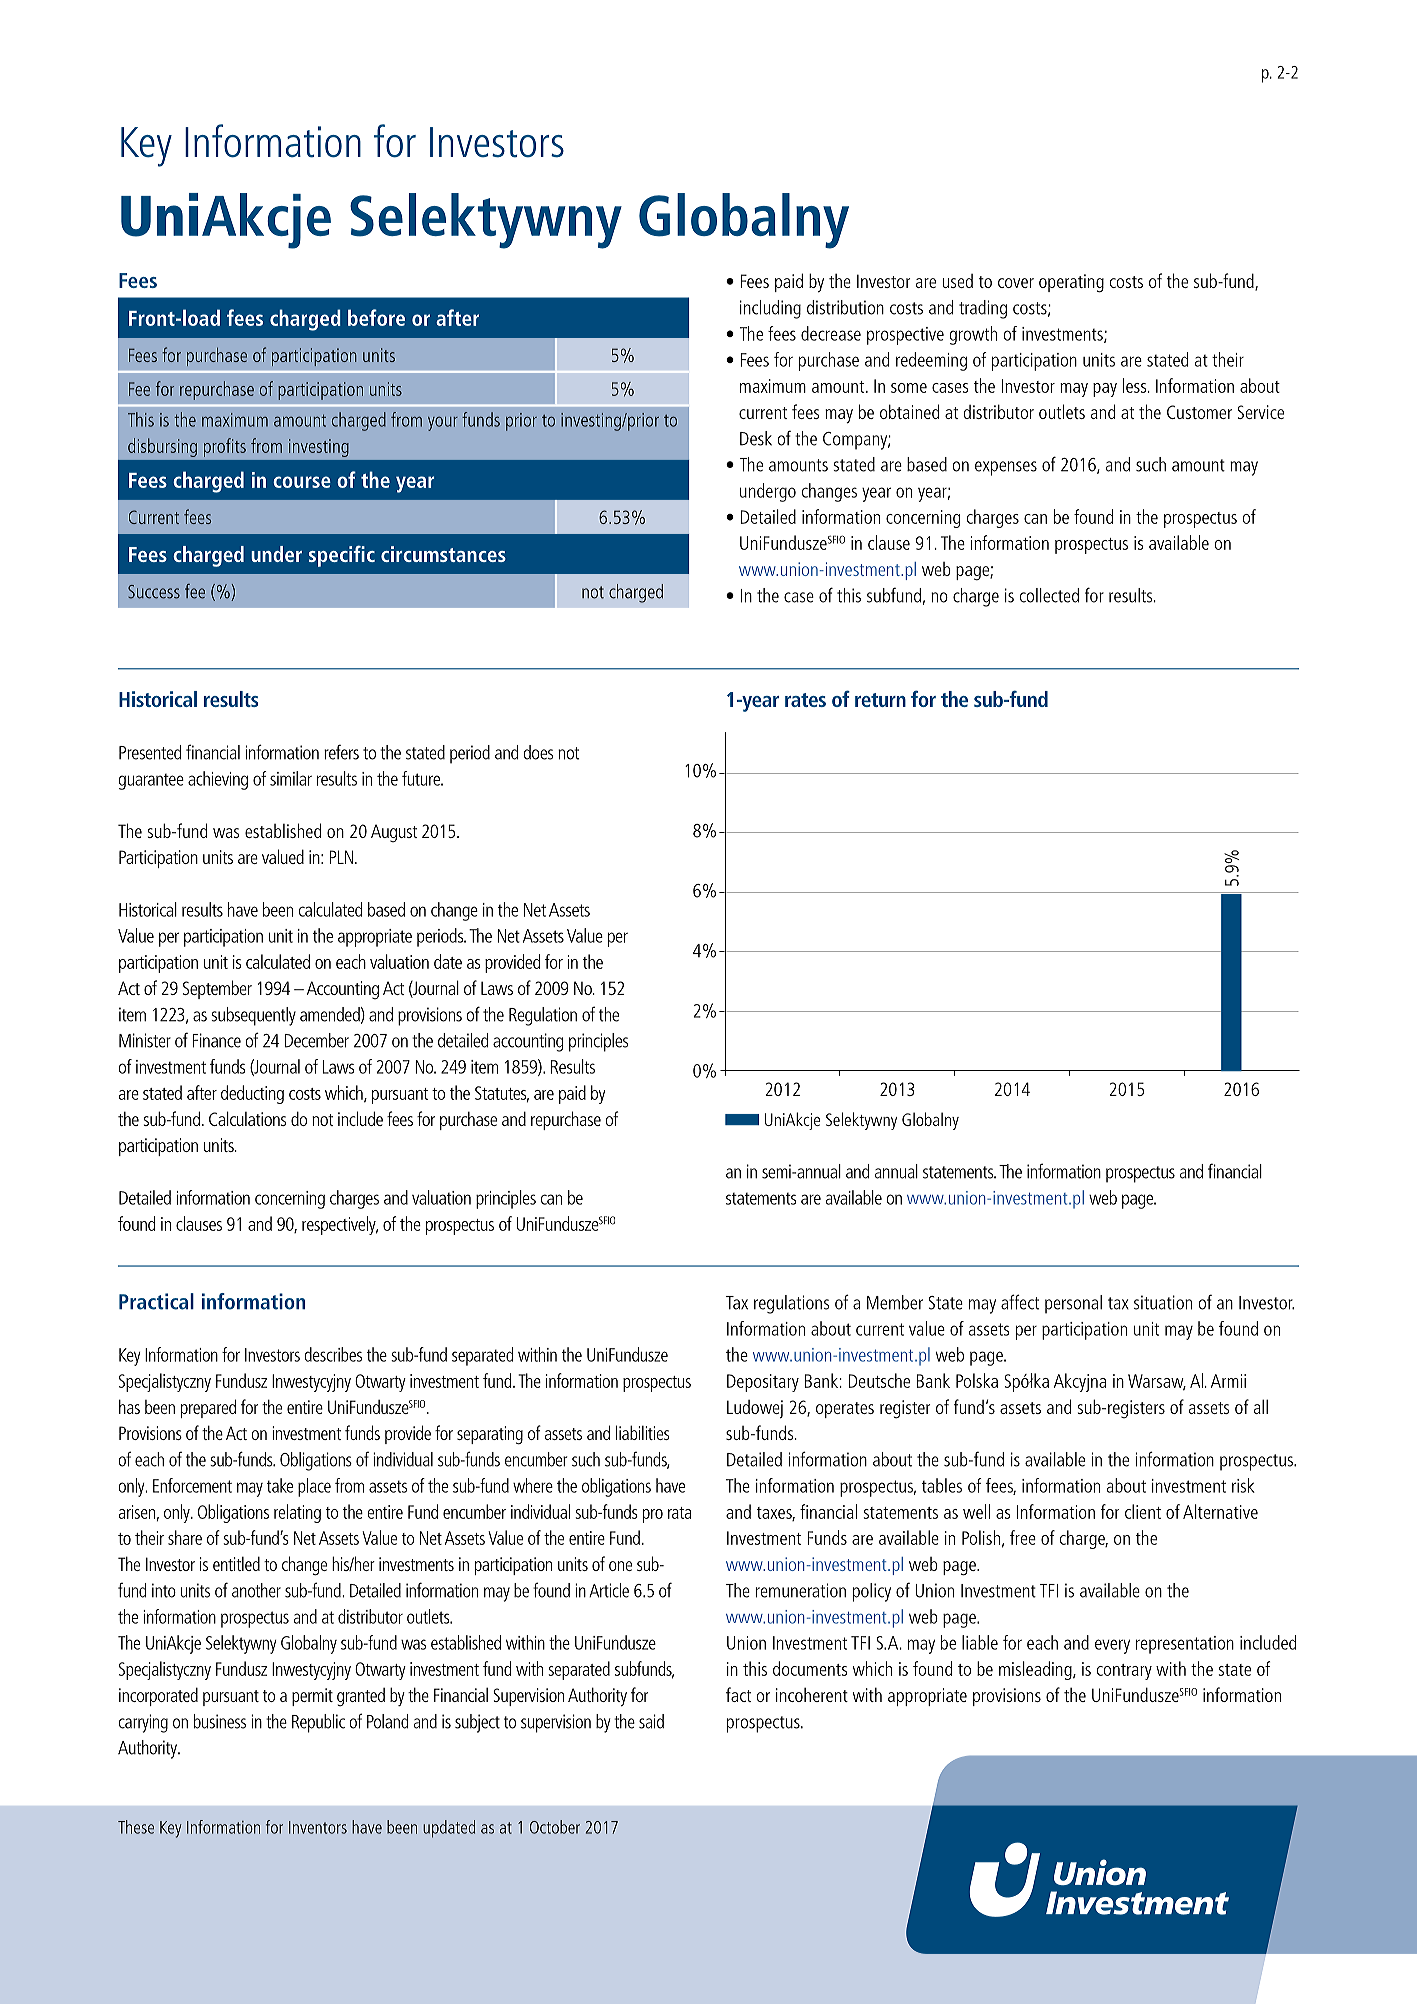 This screenshot has height=2004, width=1417. Describe the element at coordinates (1049, 595) in the screenshot. I see `collected` at that location.
